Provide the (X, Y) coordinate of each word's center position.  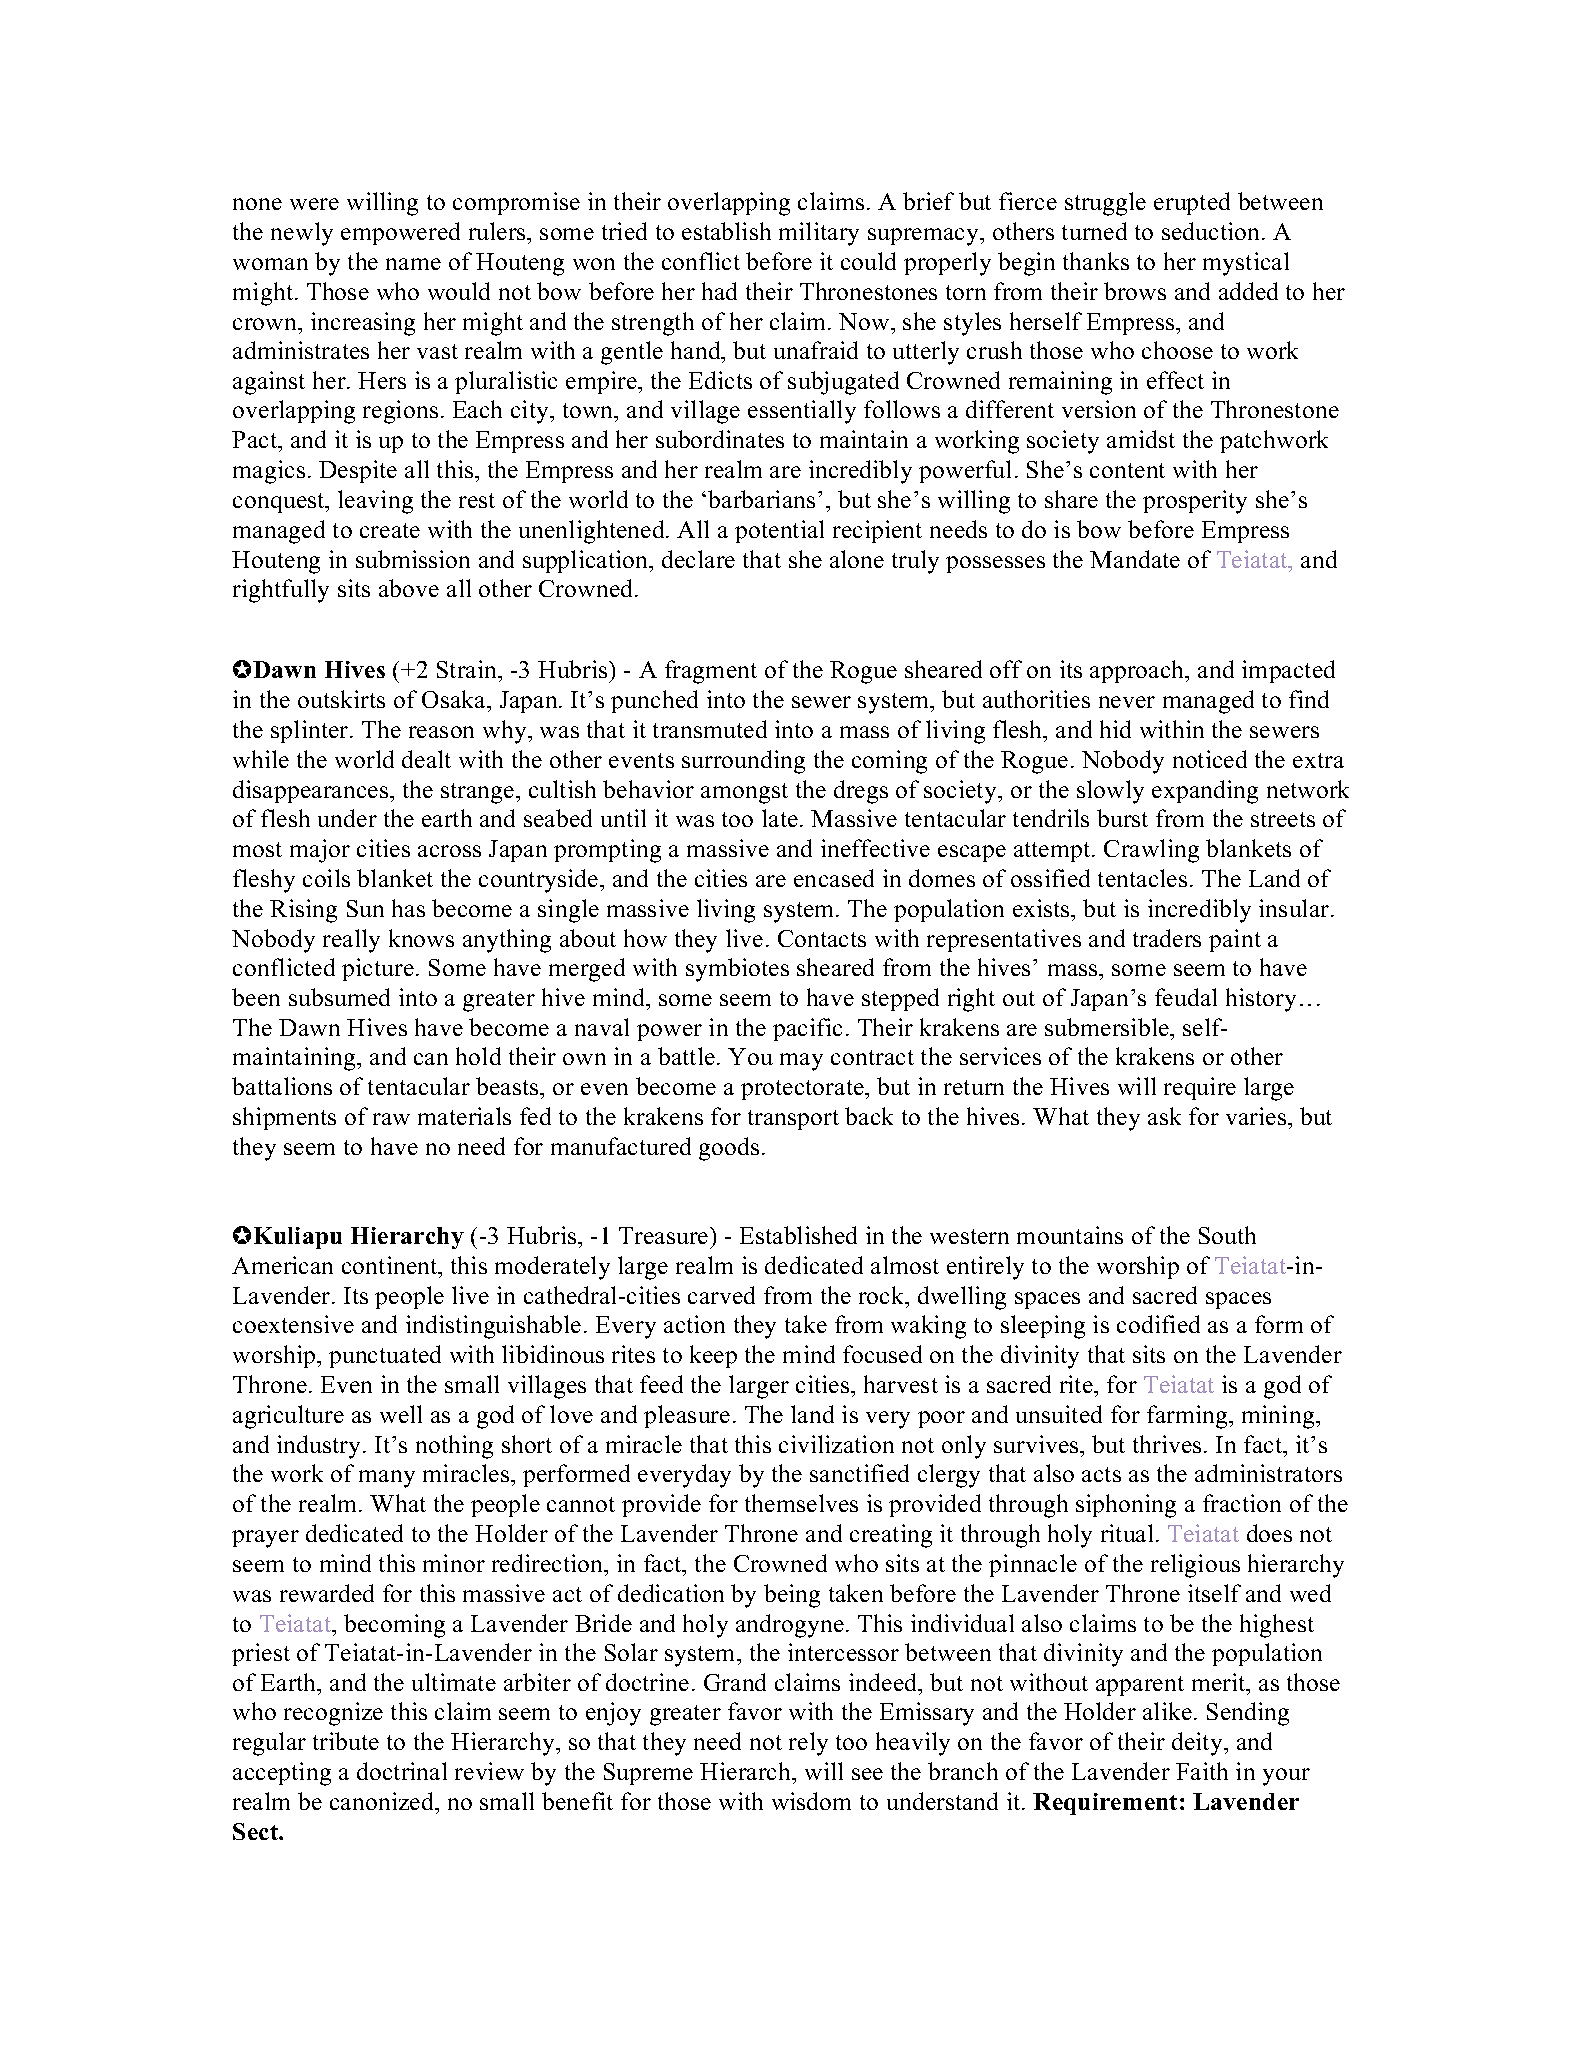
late (780, 818)
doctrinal (402, 1771)
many (387, 1479)
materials (464, 1116)
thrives (1167, 1444)
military (819, 234)
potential (779, 531)
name (413, 264)
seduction (1212, 231)
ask (1164, 1116)
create (390, 530)
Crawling (1151, 851)
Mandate (1135, 559)
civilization (836, 1444)
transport (793, 1120)
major (320, 851)
